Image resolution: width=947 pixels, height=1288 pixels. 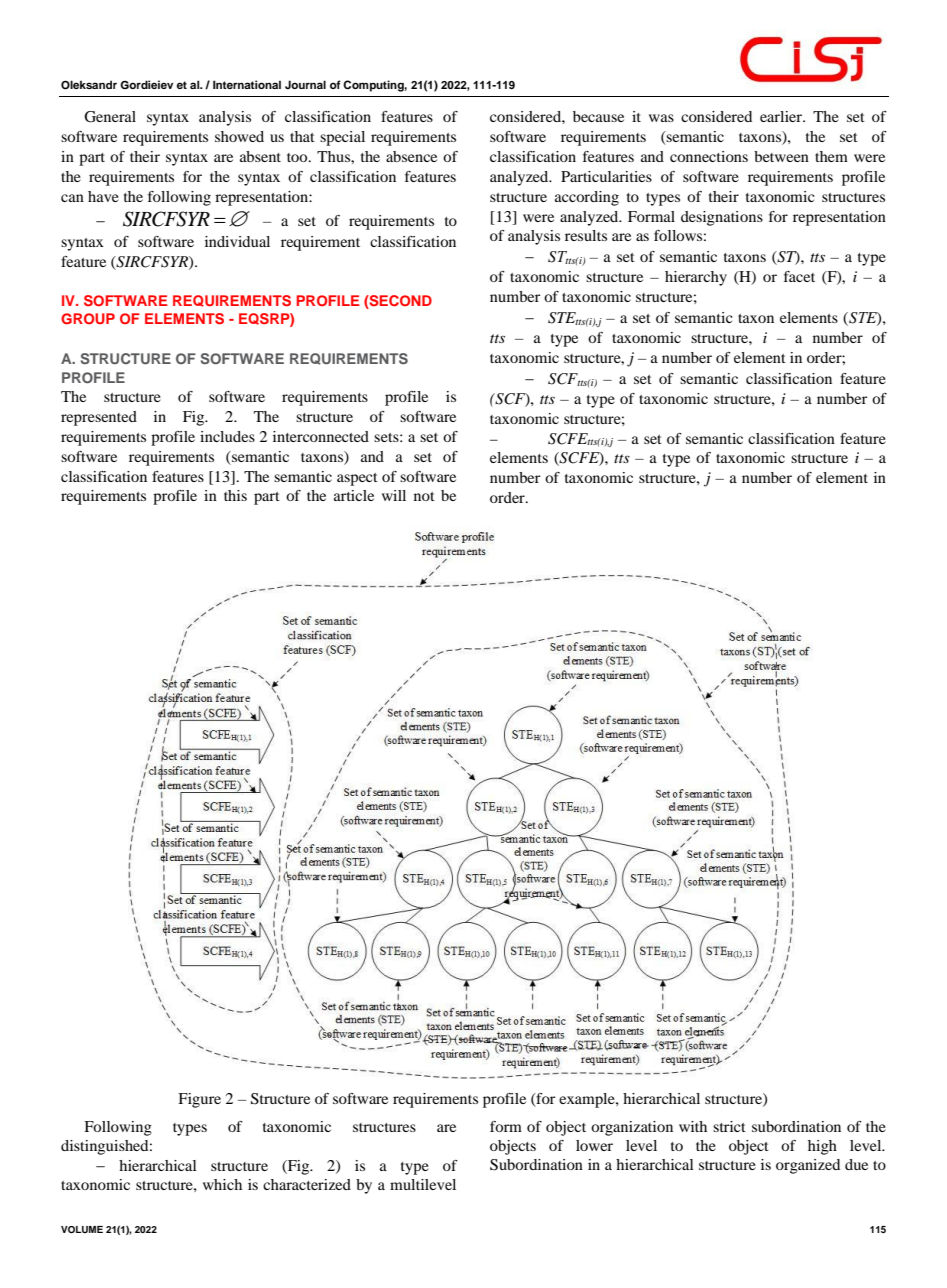 I want to click on Figure, so click(x=199, y=1100).
